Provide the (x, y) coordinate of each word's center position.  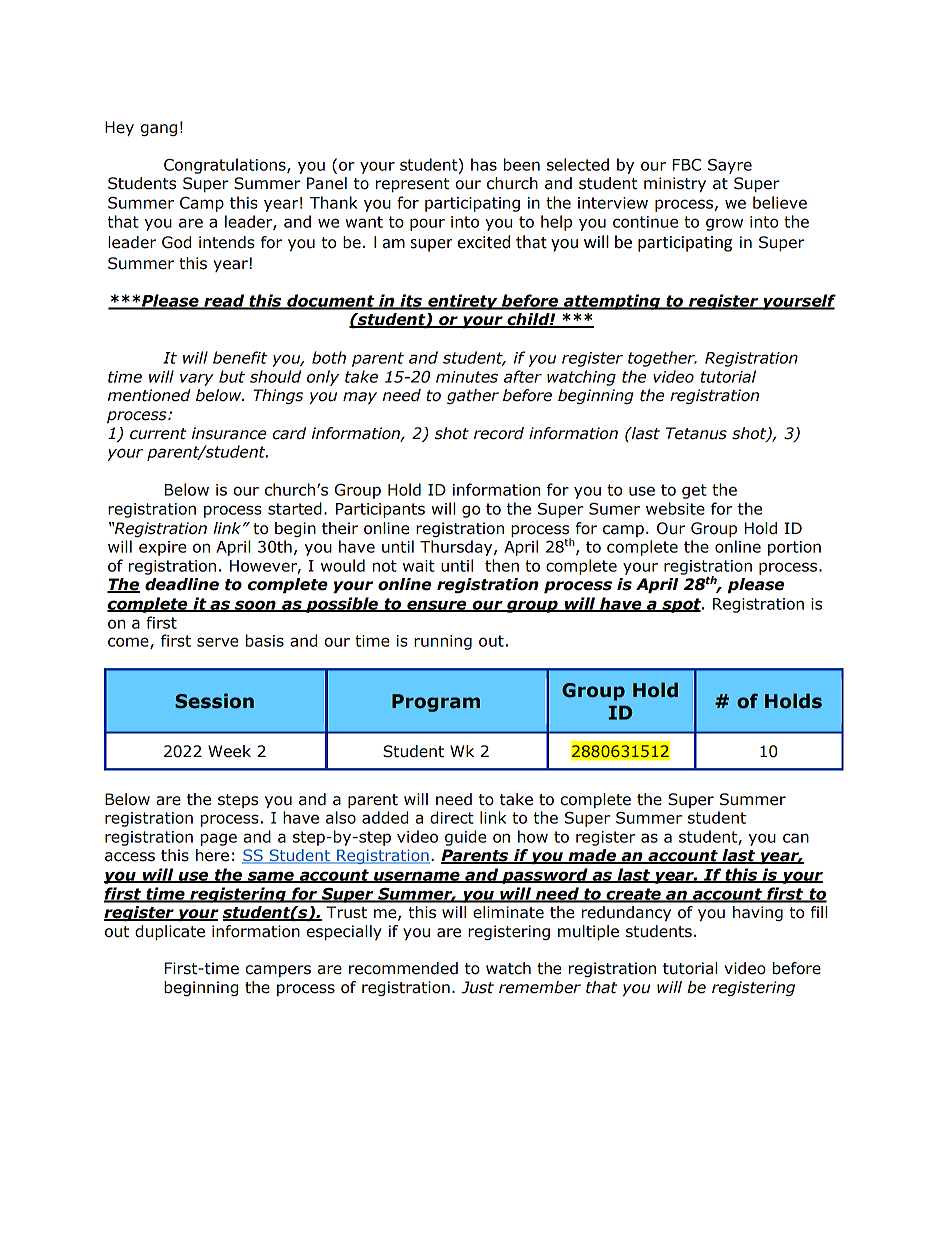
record (499, 433)
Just (477, 987)
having (758, 913)
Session (214, 701)
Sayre (730, 166)
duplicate (170, 932)
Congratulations (226, 166)
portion (794, 548)
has (484, 164)
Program (436, 703)
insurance (229, 433)
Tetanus (696, 433)
